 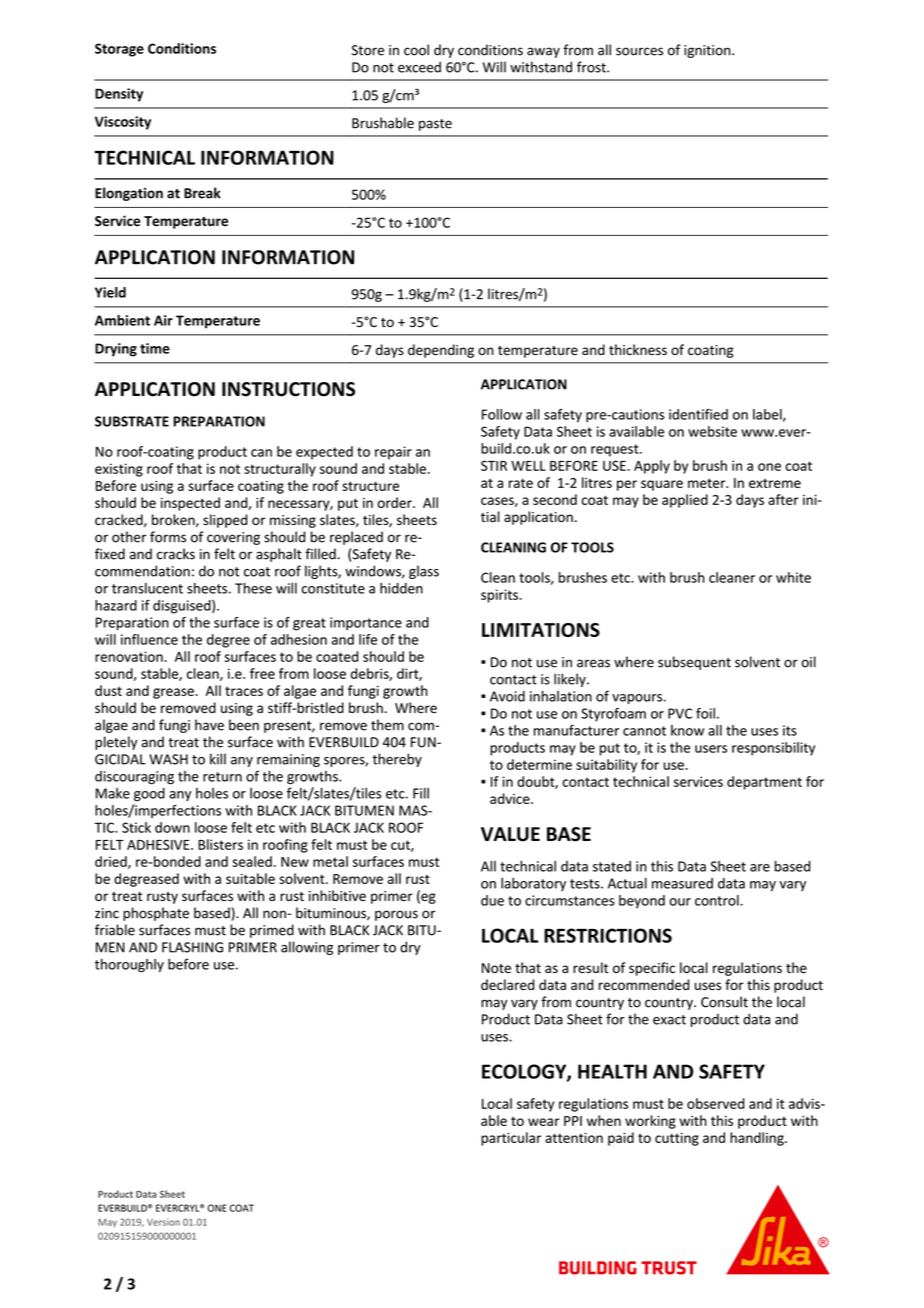 I want to click on Density, so click(x=119, y=95).
